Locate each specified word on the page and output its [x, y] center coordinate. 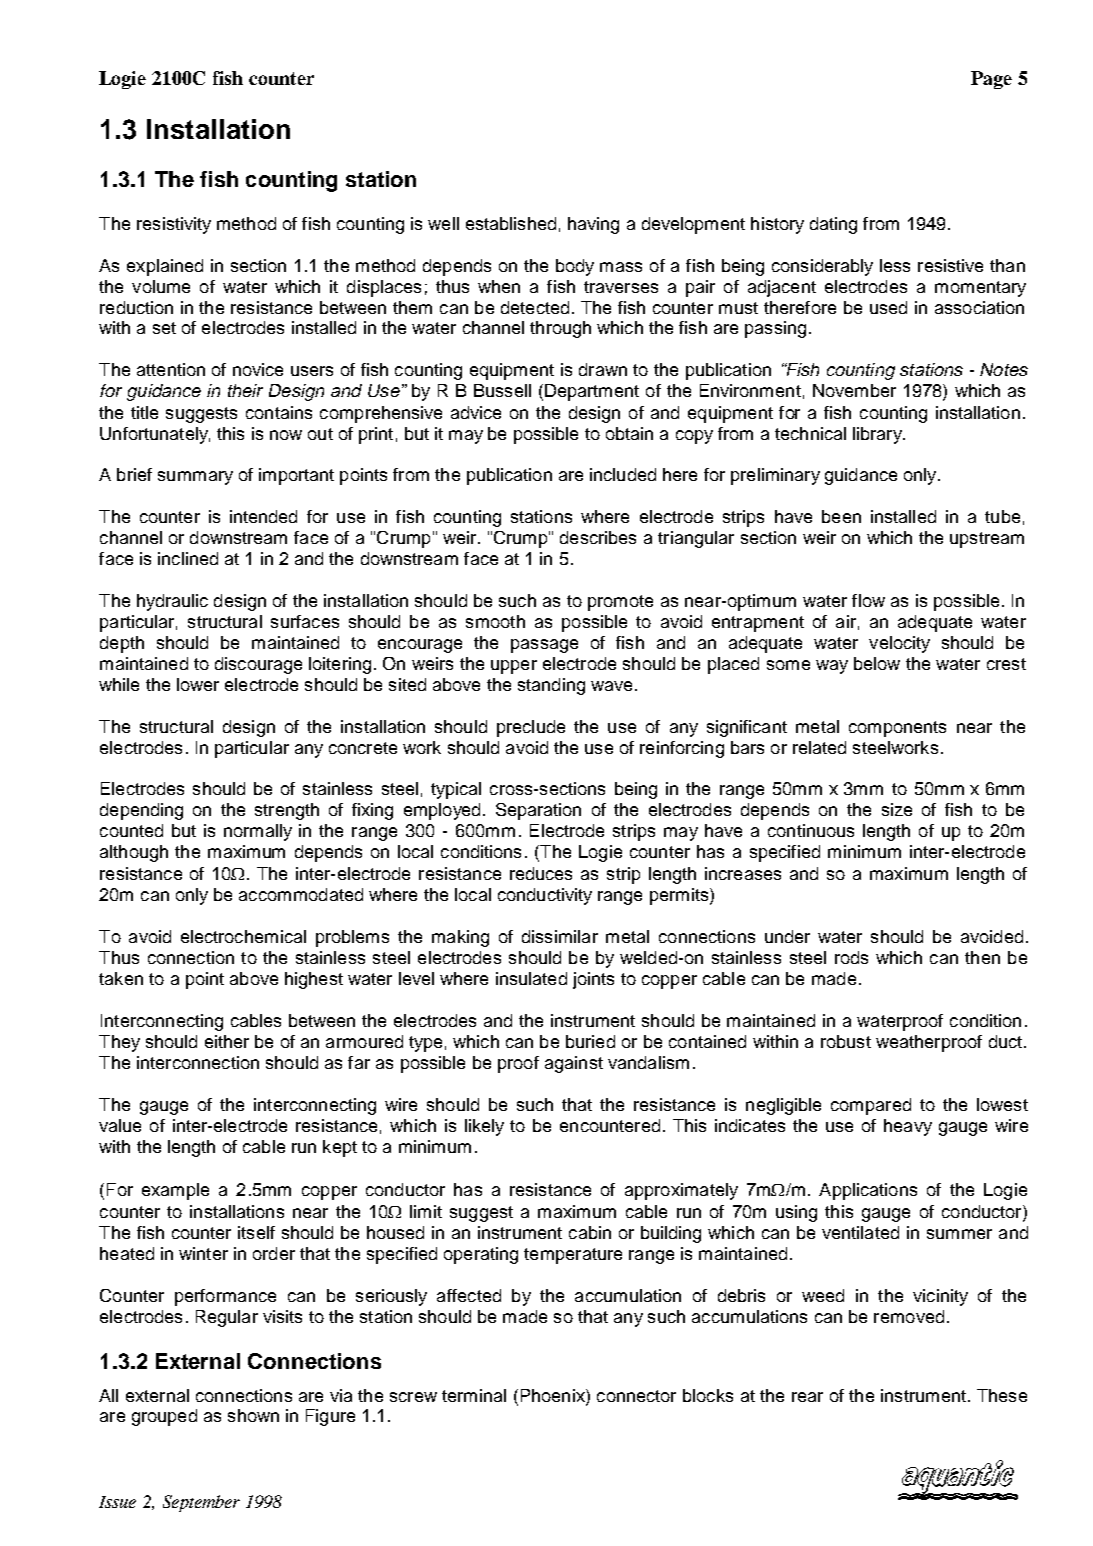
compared [871, 1106]
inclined [188, 558]
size [897, 809]
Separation [538, 811]
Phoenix [554, 1395]
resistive [950, 265]
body [575, 267]
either [227, 1041]
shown [253, 1415]
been [841, 516]
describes [598, 537]
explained [165, 267]
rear [807, 1397]
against [574, 1064]
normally [258, 832]
